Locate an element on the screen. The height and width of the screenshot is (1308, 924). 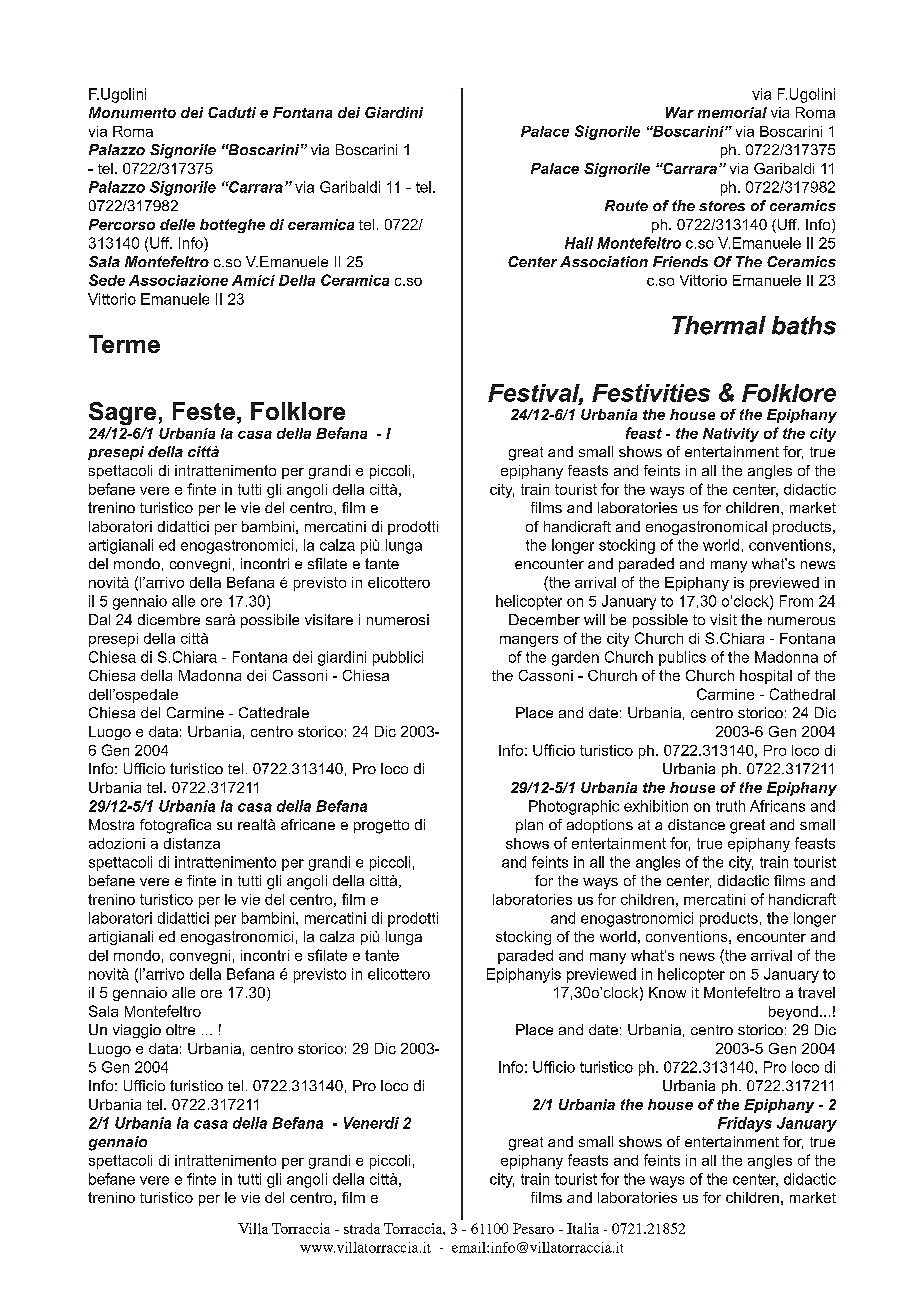
mangers is located at coordinates (529, 641).
